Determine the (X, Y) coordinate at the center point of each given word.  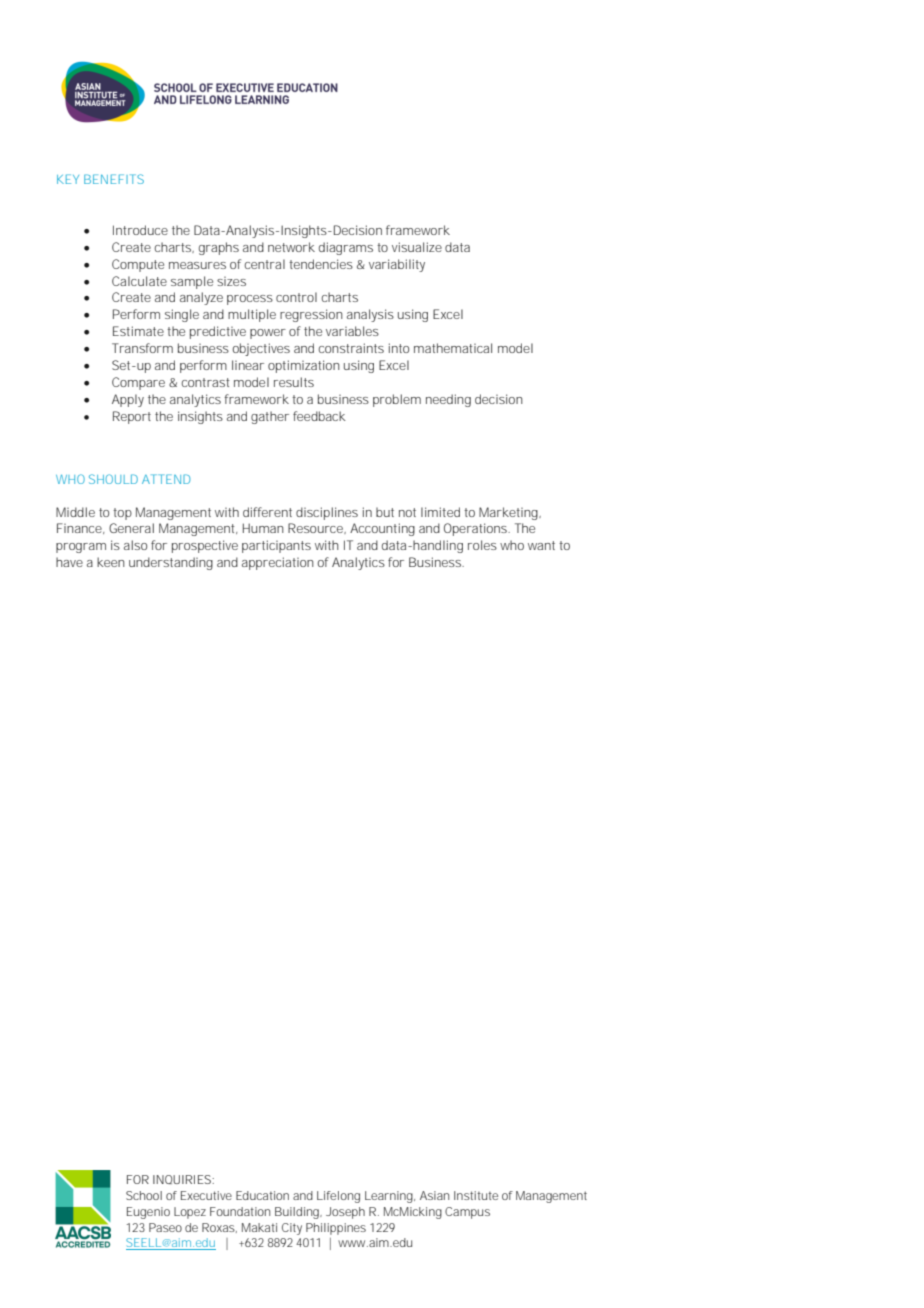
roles (482, 545)
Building (298, 1213)
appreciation (278, 563)
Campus (467, 1213)
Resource (316, 528)
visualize (417, 247)
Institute (476, 1195)
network (291, 247)
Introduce (140, 230)
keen (111, 562)
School (144, 1195)
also (135, 545)
